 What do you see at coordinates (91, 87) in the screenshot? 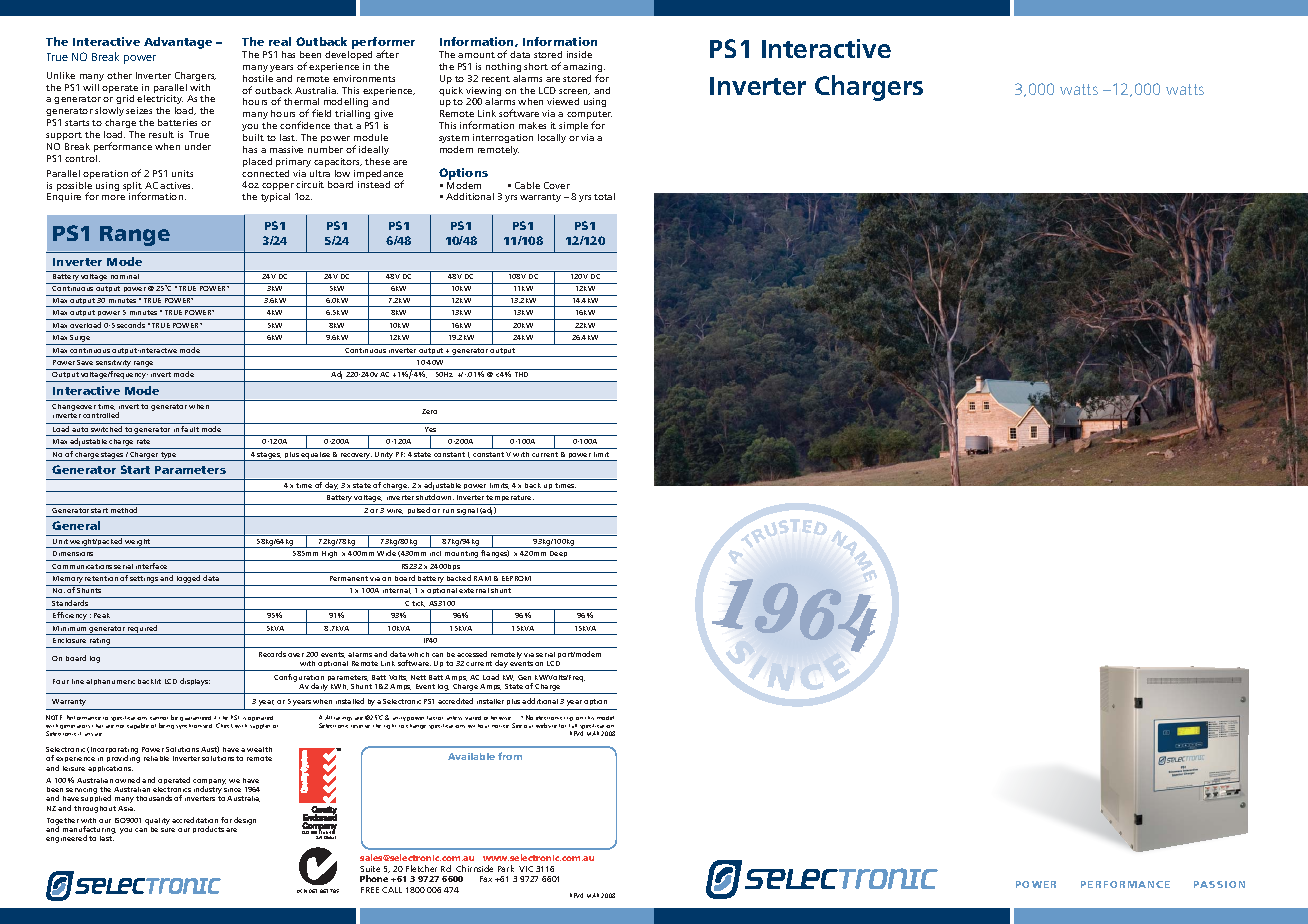
I see `will` at bounding box center [91, 87].
